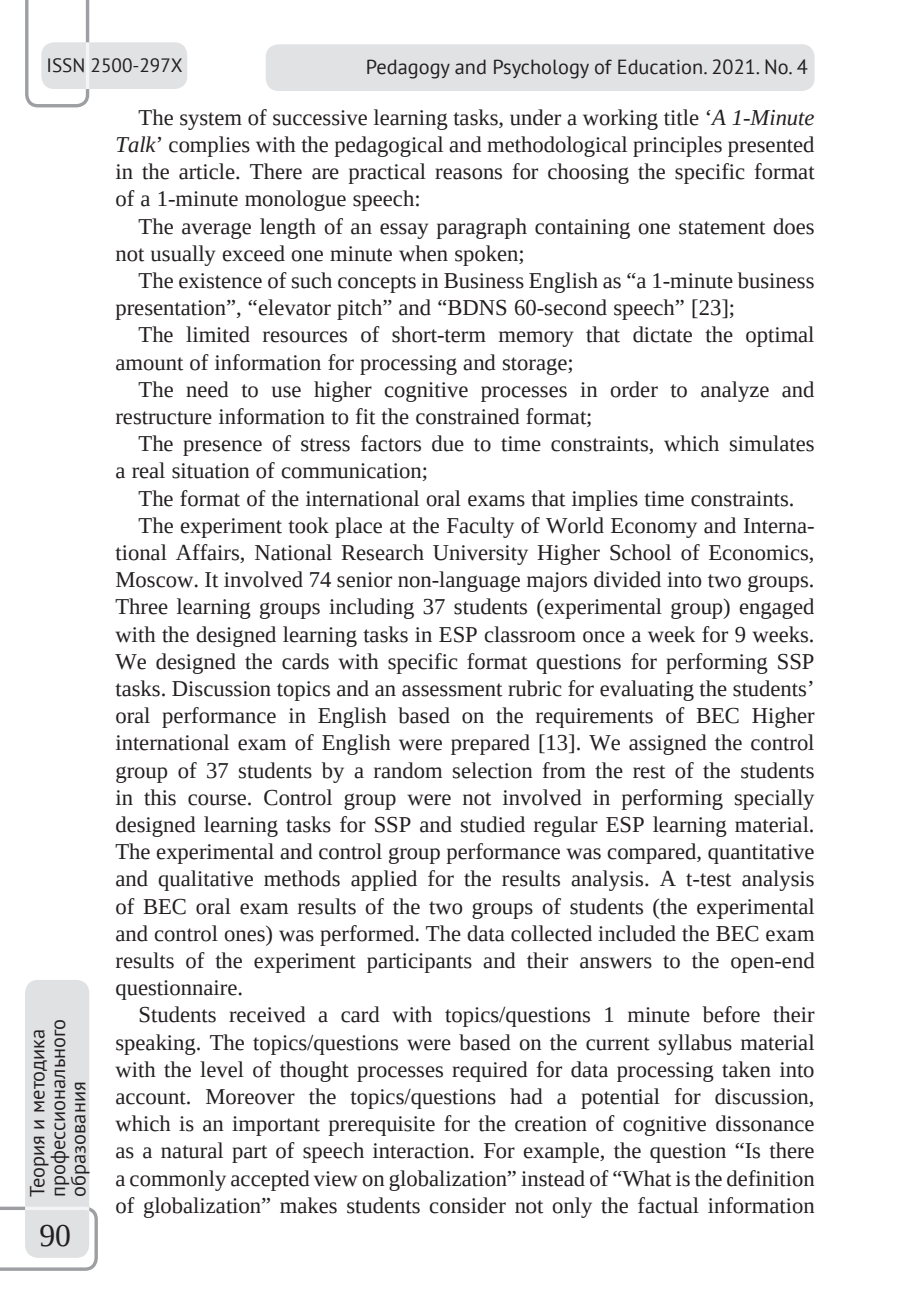 This document has width=898, height=1316. What do you see at coordinates (160, 797) in the document?
I see `this` at bounding box center [160, 797].
